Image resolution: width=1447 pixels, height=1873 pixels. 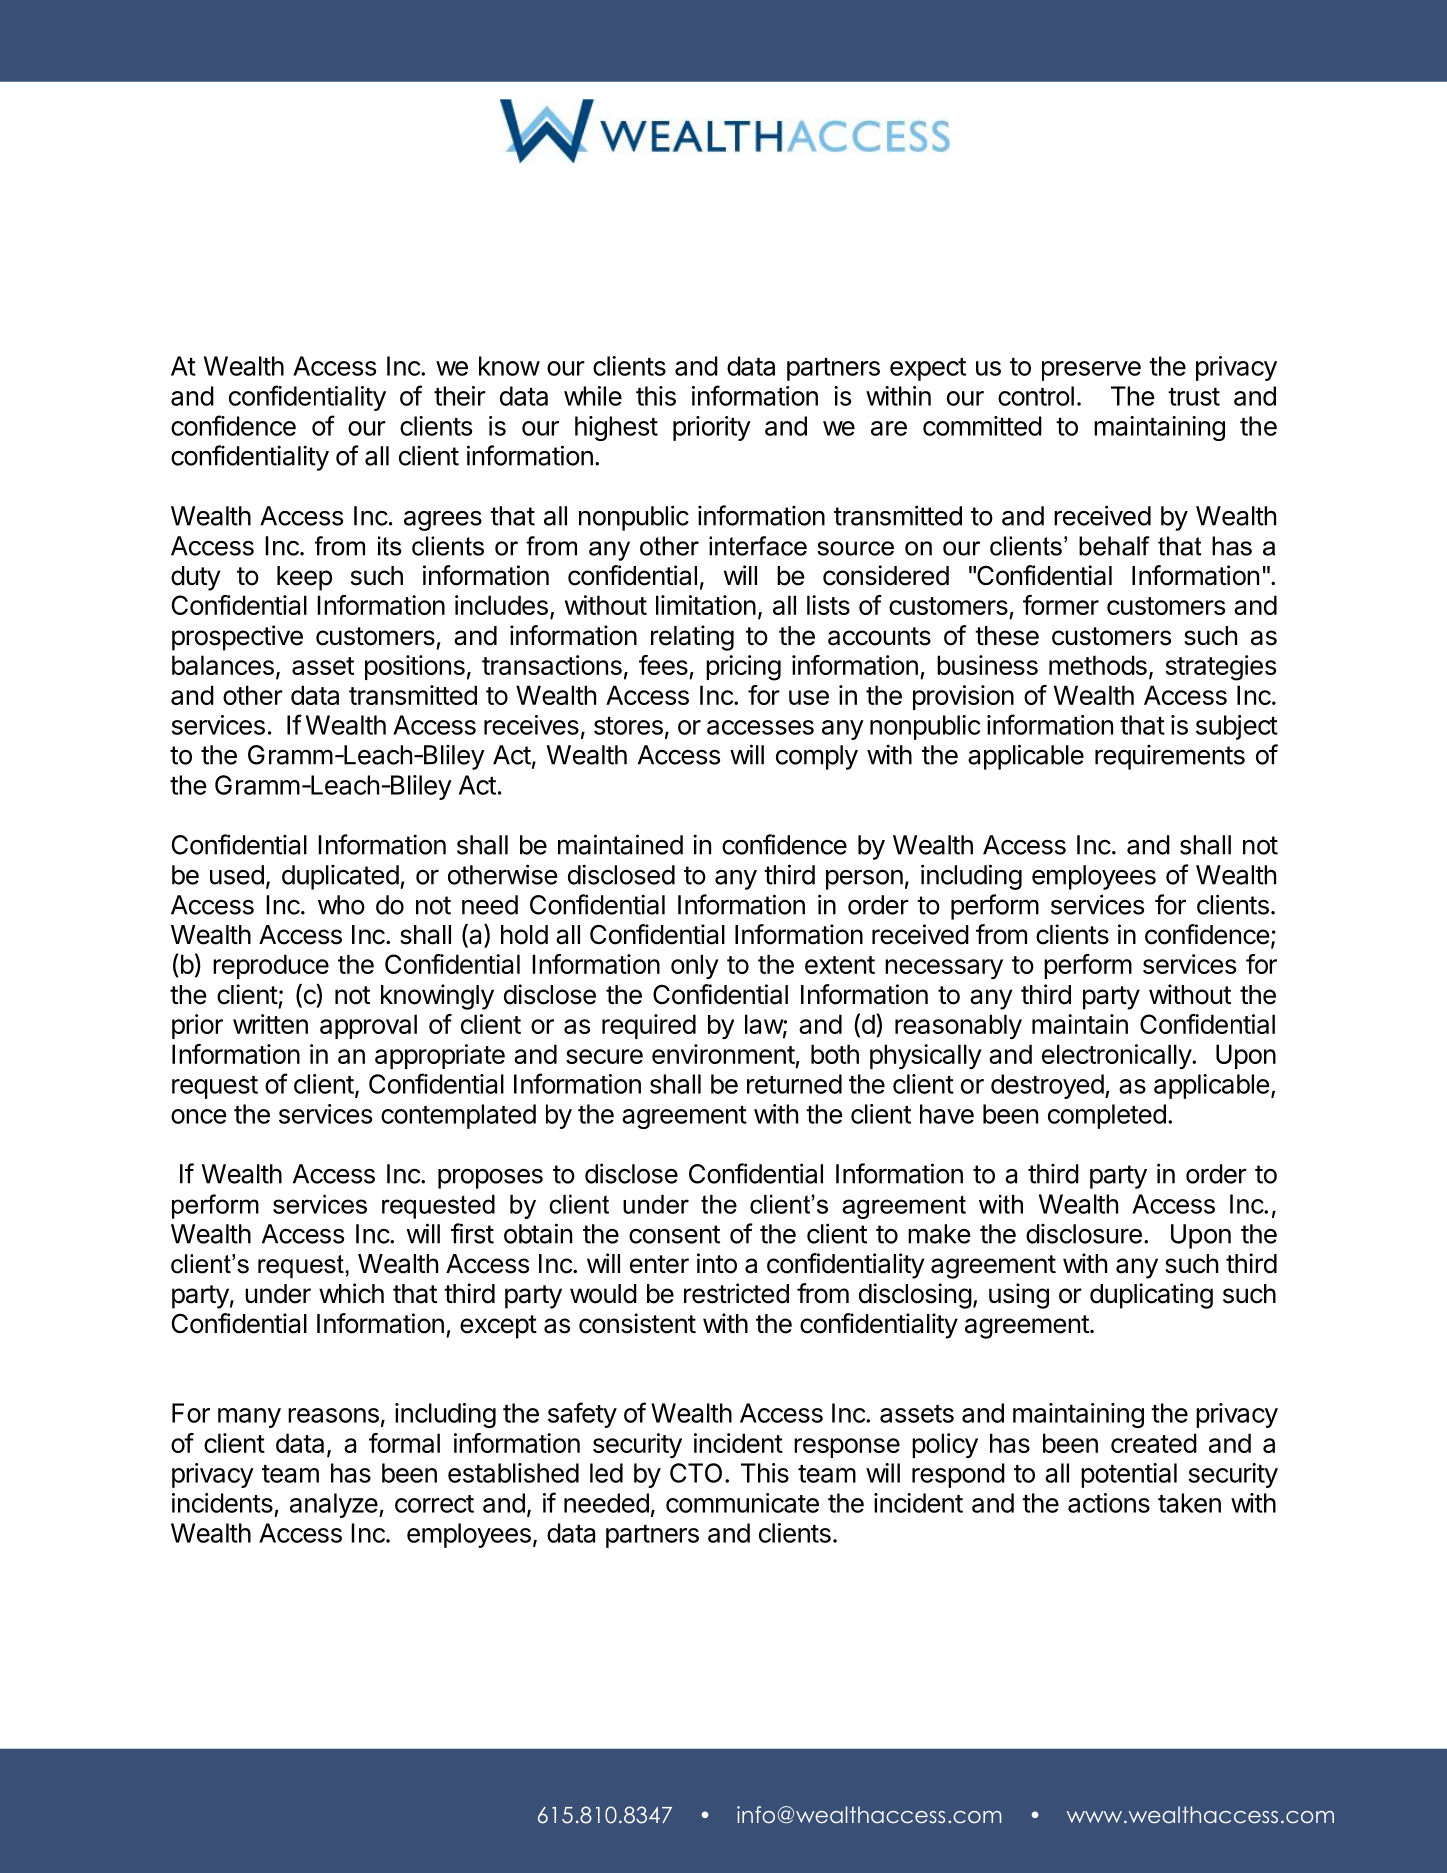 I want to click on potential, so click(x=1129, y=1475).
